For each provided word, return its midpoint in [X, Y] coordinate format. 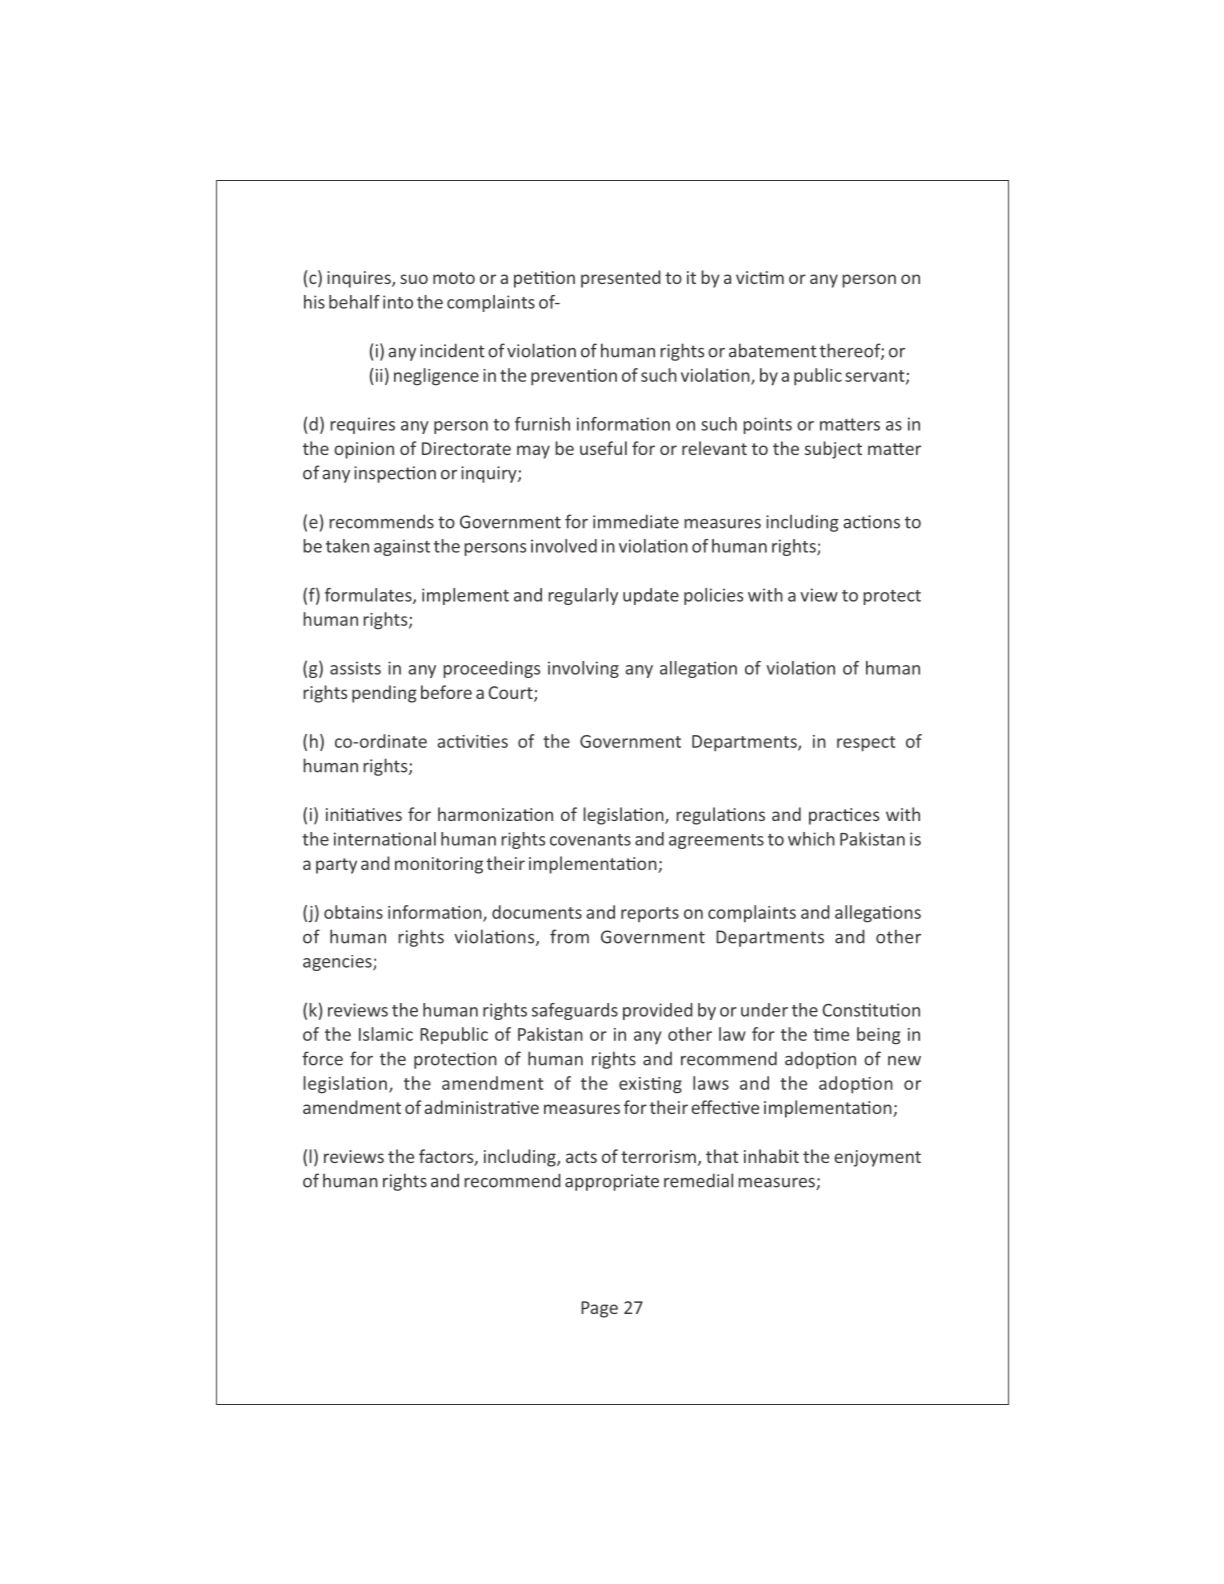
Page [599, 1309]
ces [866, 816]
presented [621, 279]
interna [363, 839]
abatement [773, 350]
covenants [590, 840]
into [398, 302]
